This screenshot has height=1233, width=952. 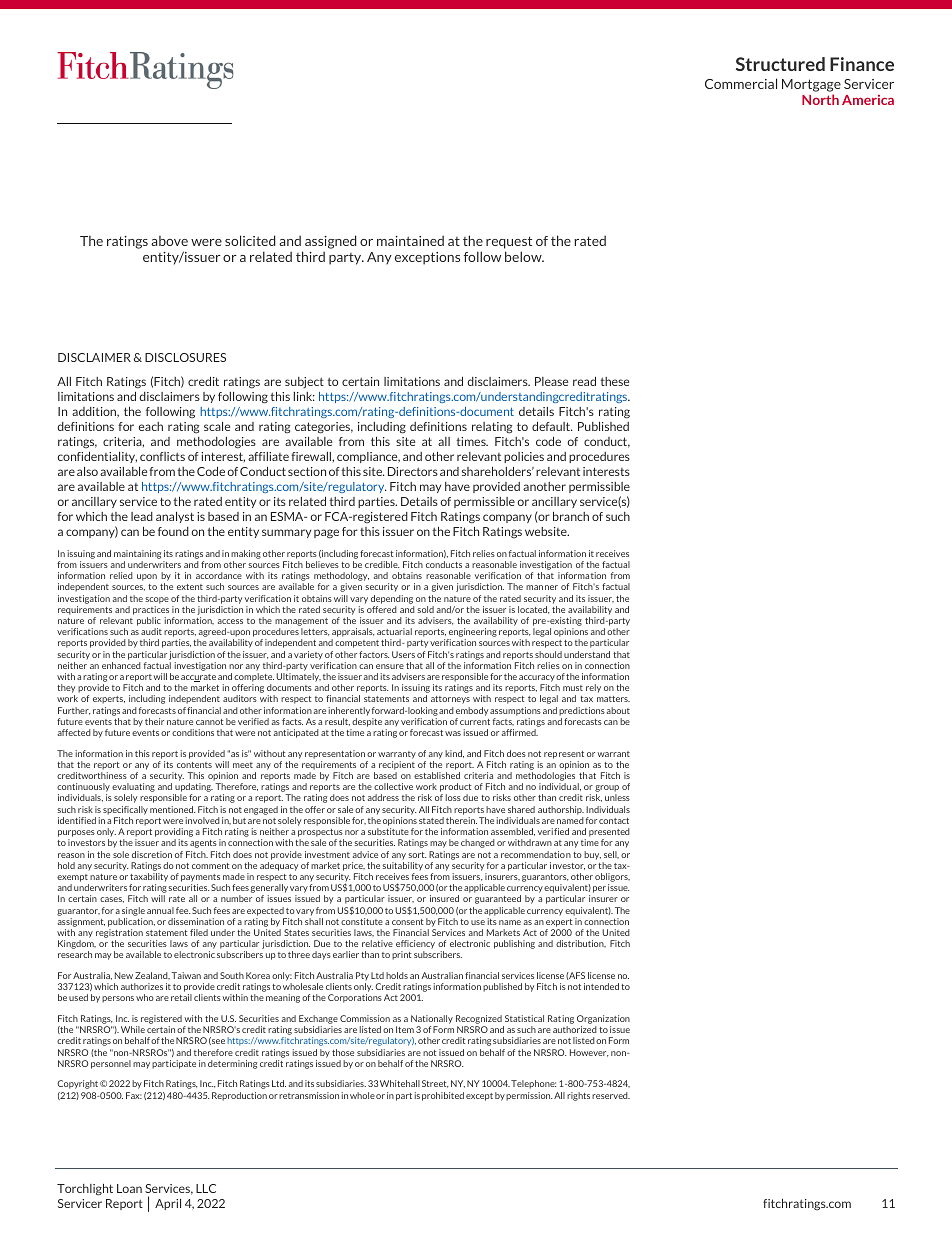 What do you see at coordinates (611, 1095) in the screenshot?
I see `reserved` at bounding box center [611, 1095].
